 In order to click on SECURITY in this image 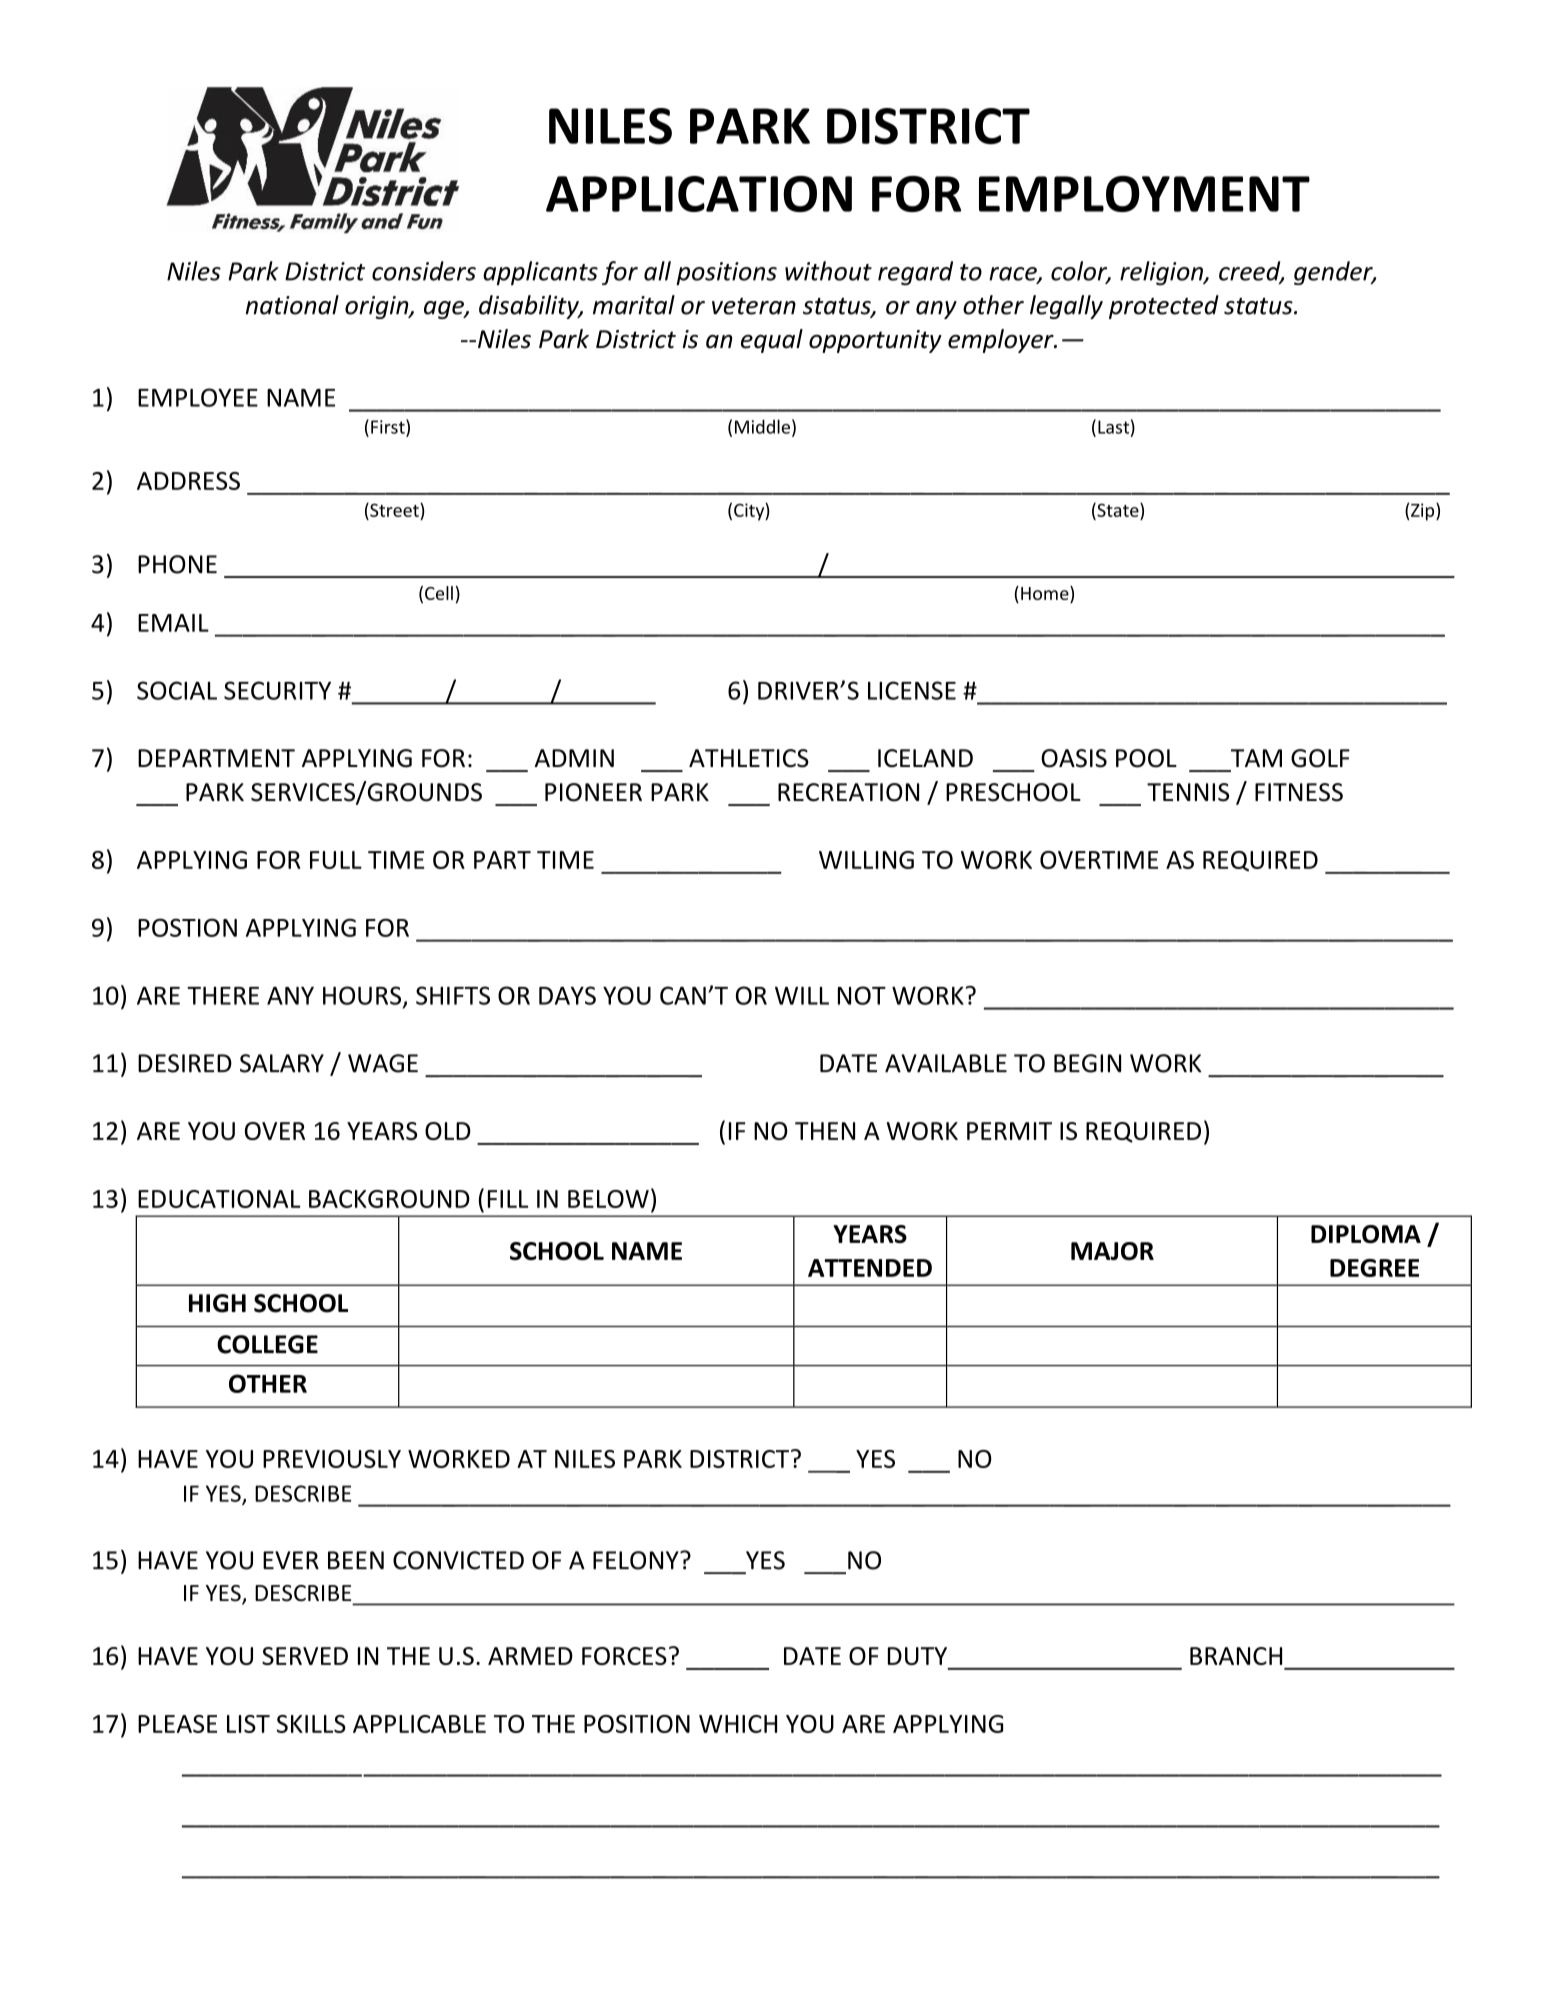, I will do `click(277, 690)`.
